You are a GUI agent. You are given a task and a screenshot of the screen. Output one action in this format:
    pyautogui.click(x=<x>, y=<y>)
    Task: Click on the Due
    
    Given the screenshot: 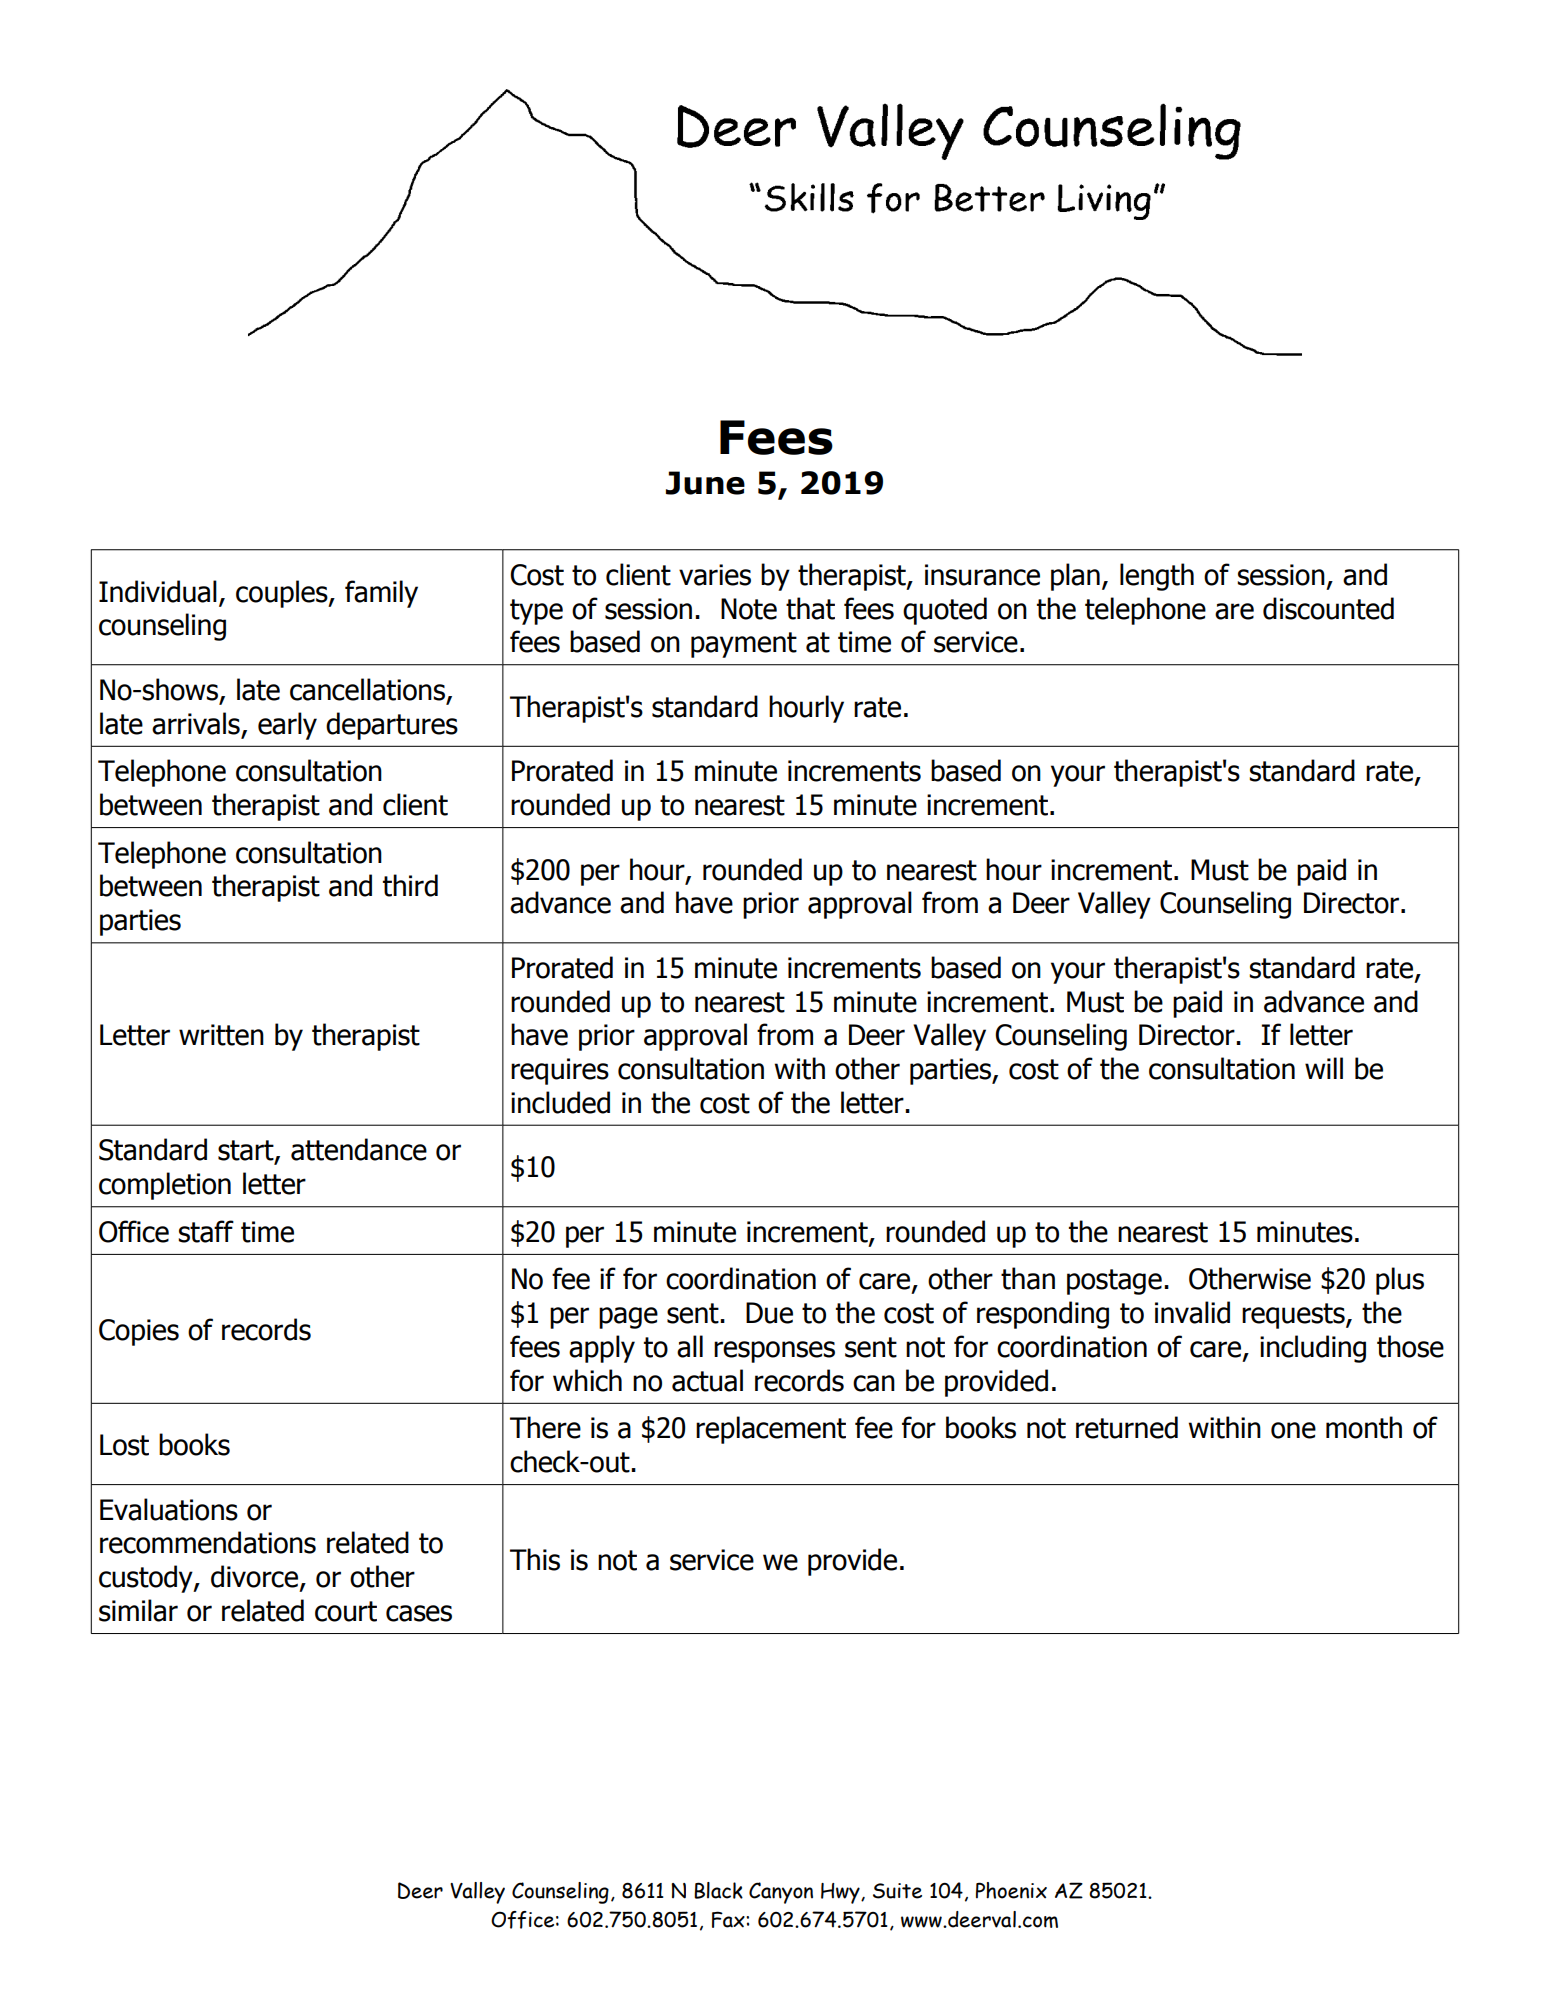 What is the action you would take?
    pyautogui.click(x=769, y=1313)
